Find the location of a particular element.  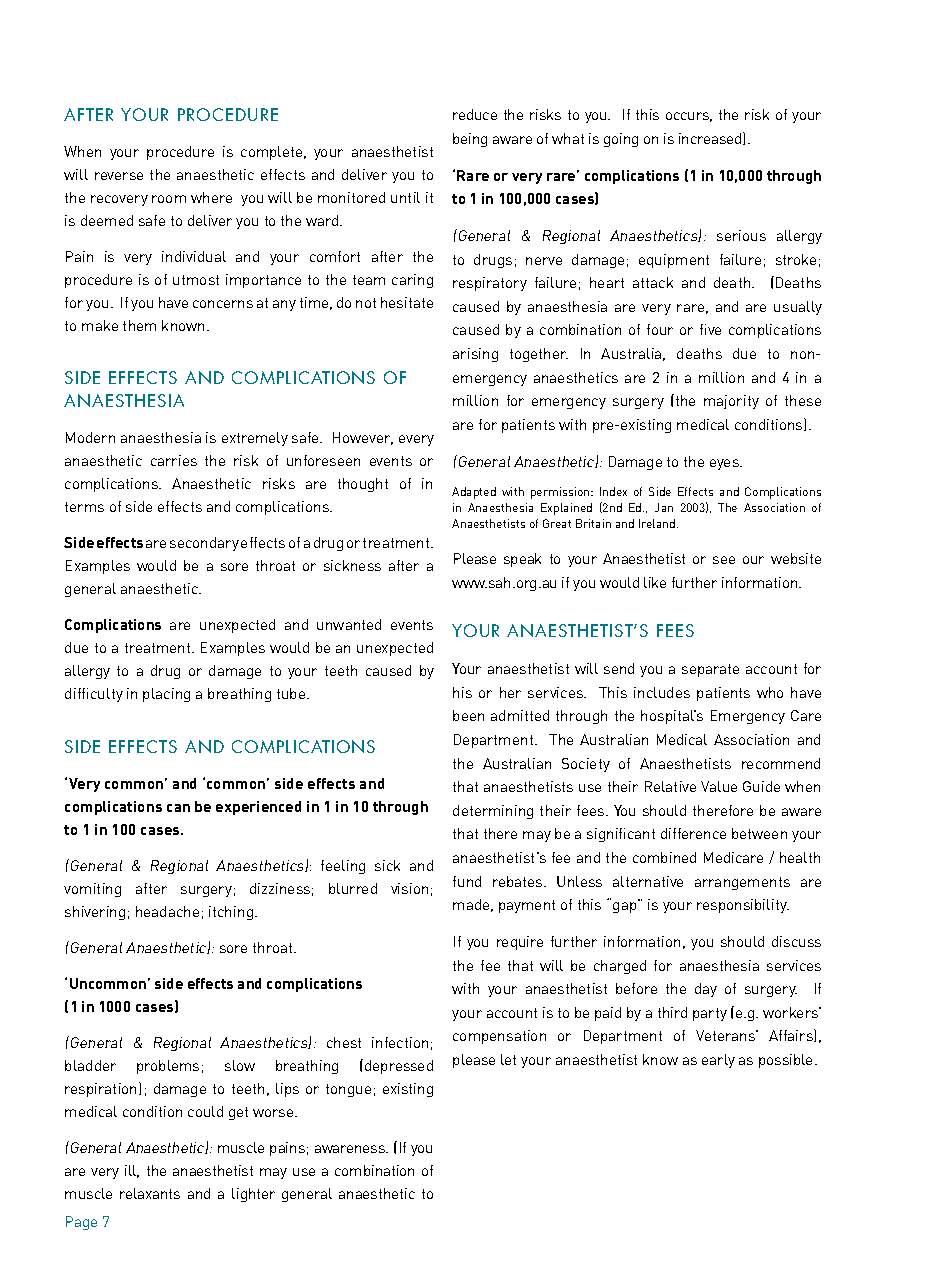

relaxants is located at coordinates (150, 1193).
